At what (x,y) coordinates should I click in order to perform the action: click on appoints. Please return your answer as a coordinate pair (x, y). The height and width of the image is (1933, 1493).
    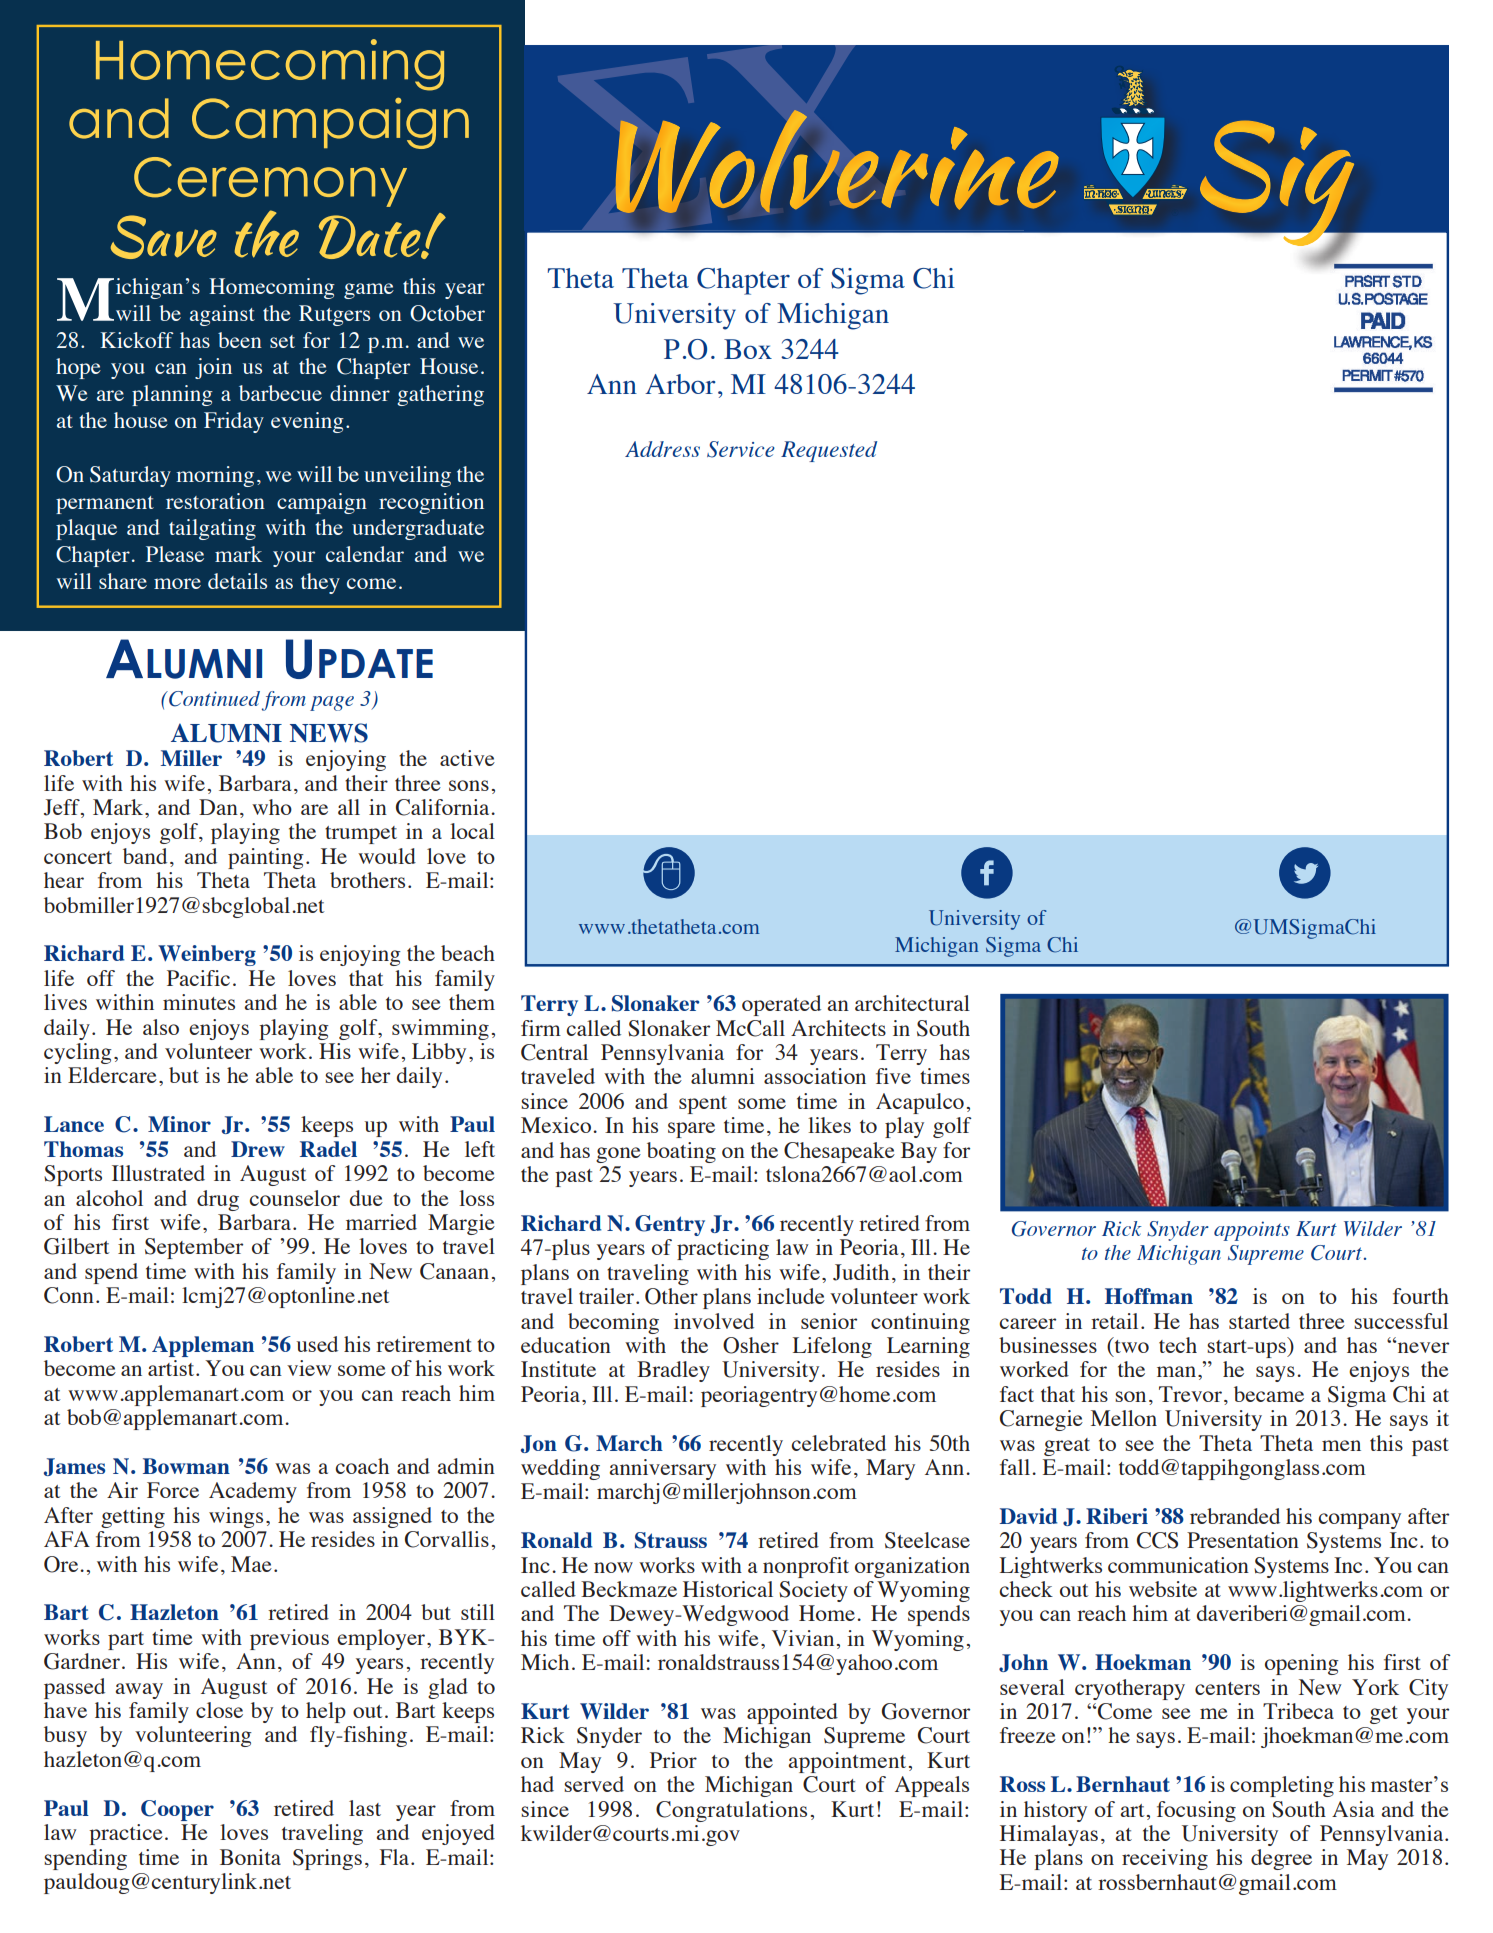
    Looking at the image, I should click on (1252, 1231).
